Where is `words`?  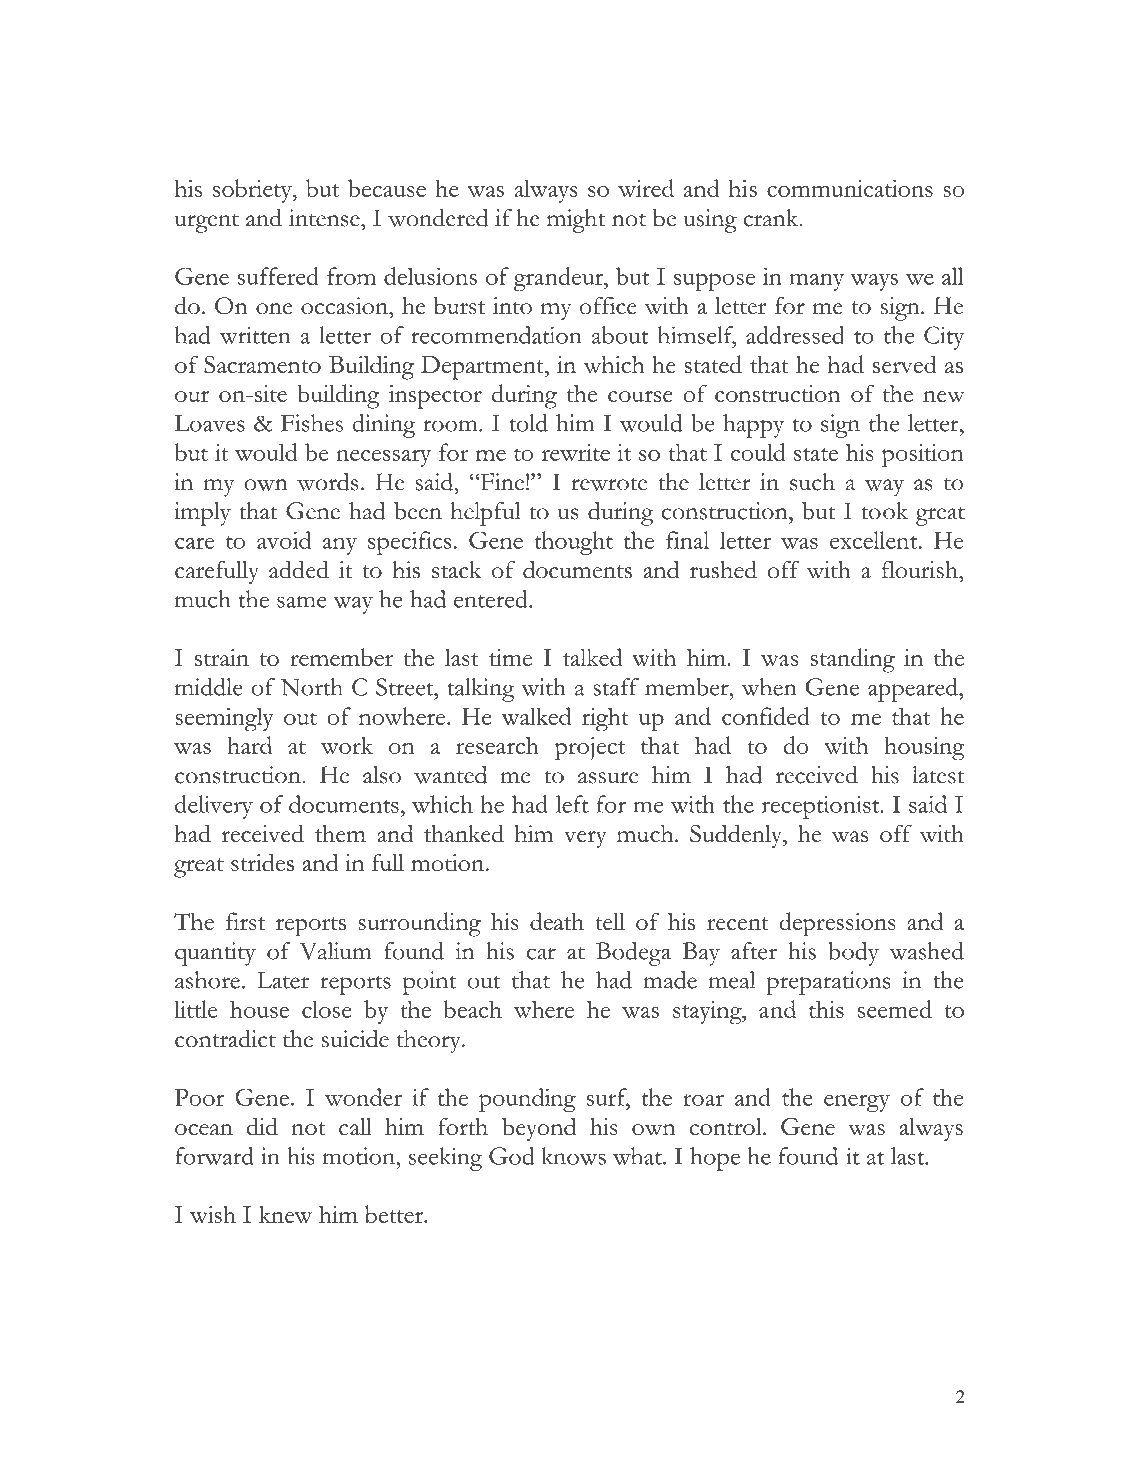 words is located at coordinates (327, 482).
